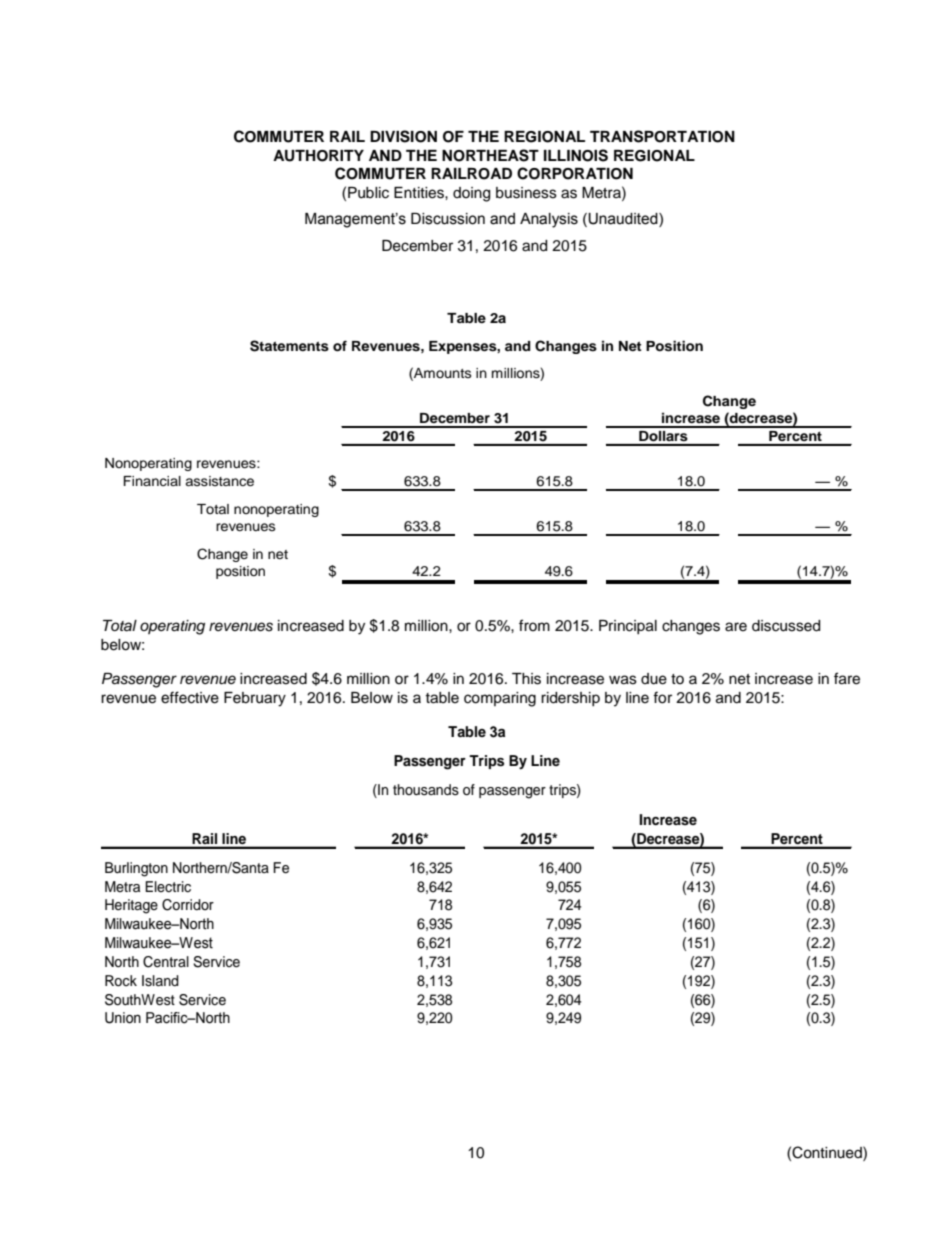  Describe the element at coordinates (166, 962) in the document. I see `Central` at that location.
